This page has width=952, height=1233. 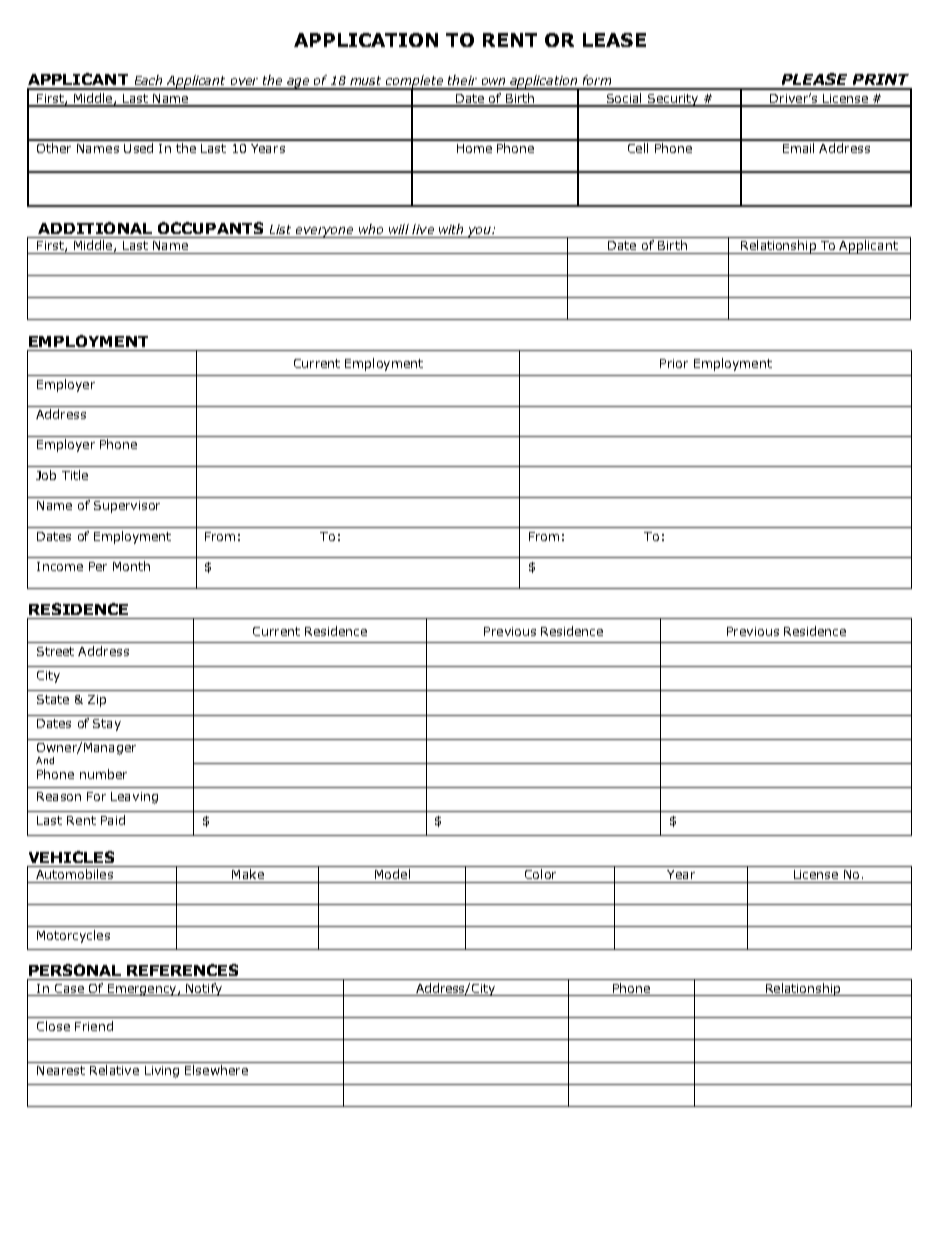 I want to click on Supervisor, so click(x=127, y=507).
